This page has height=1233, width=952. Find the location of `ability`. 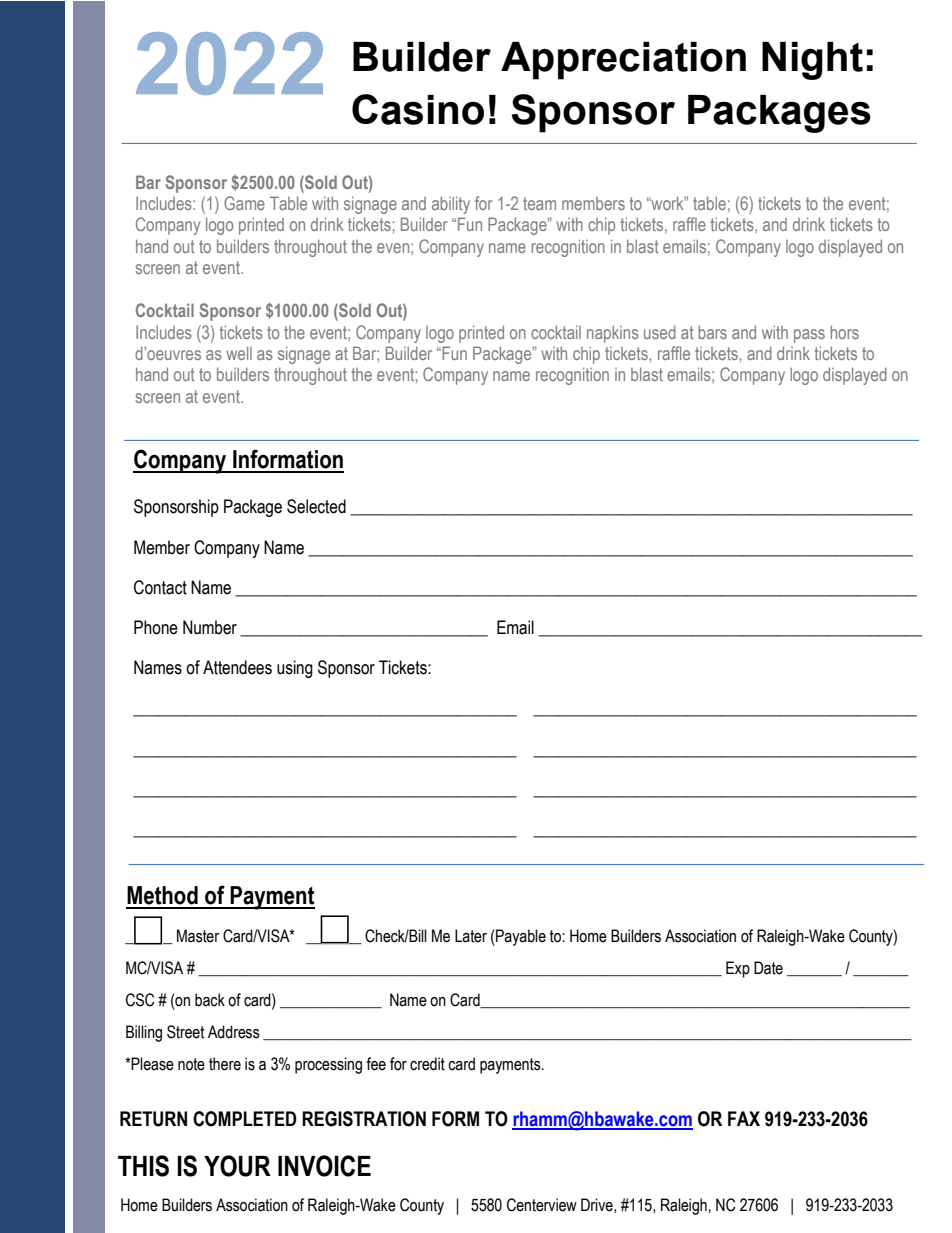

ability is located at coordinates (451, 205).
